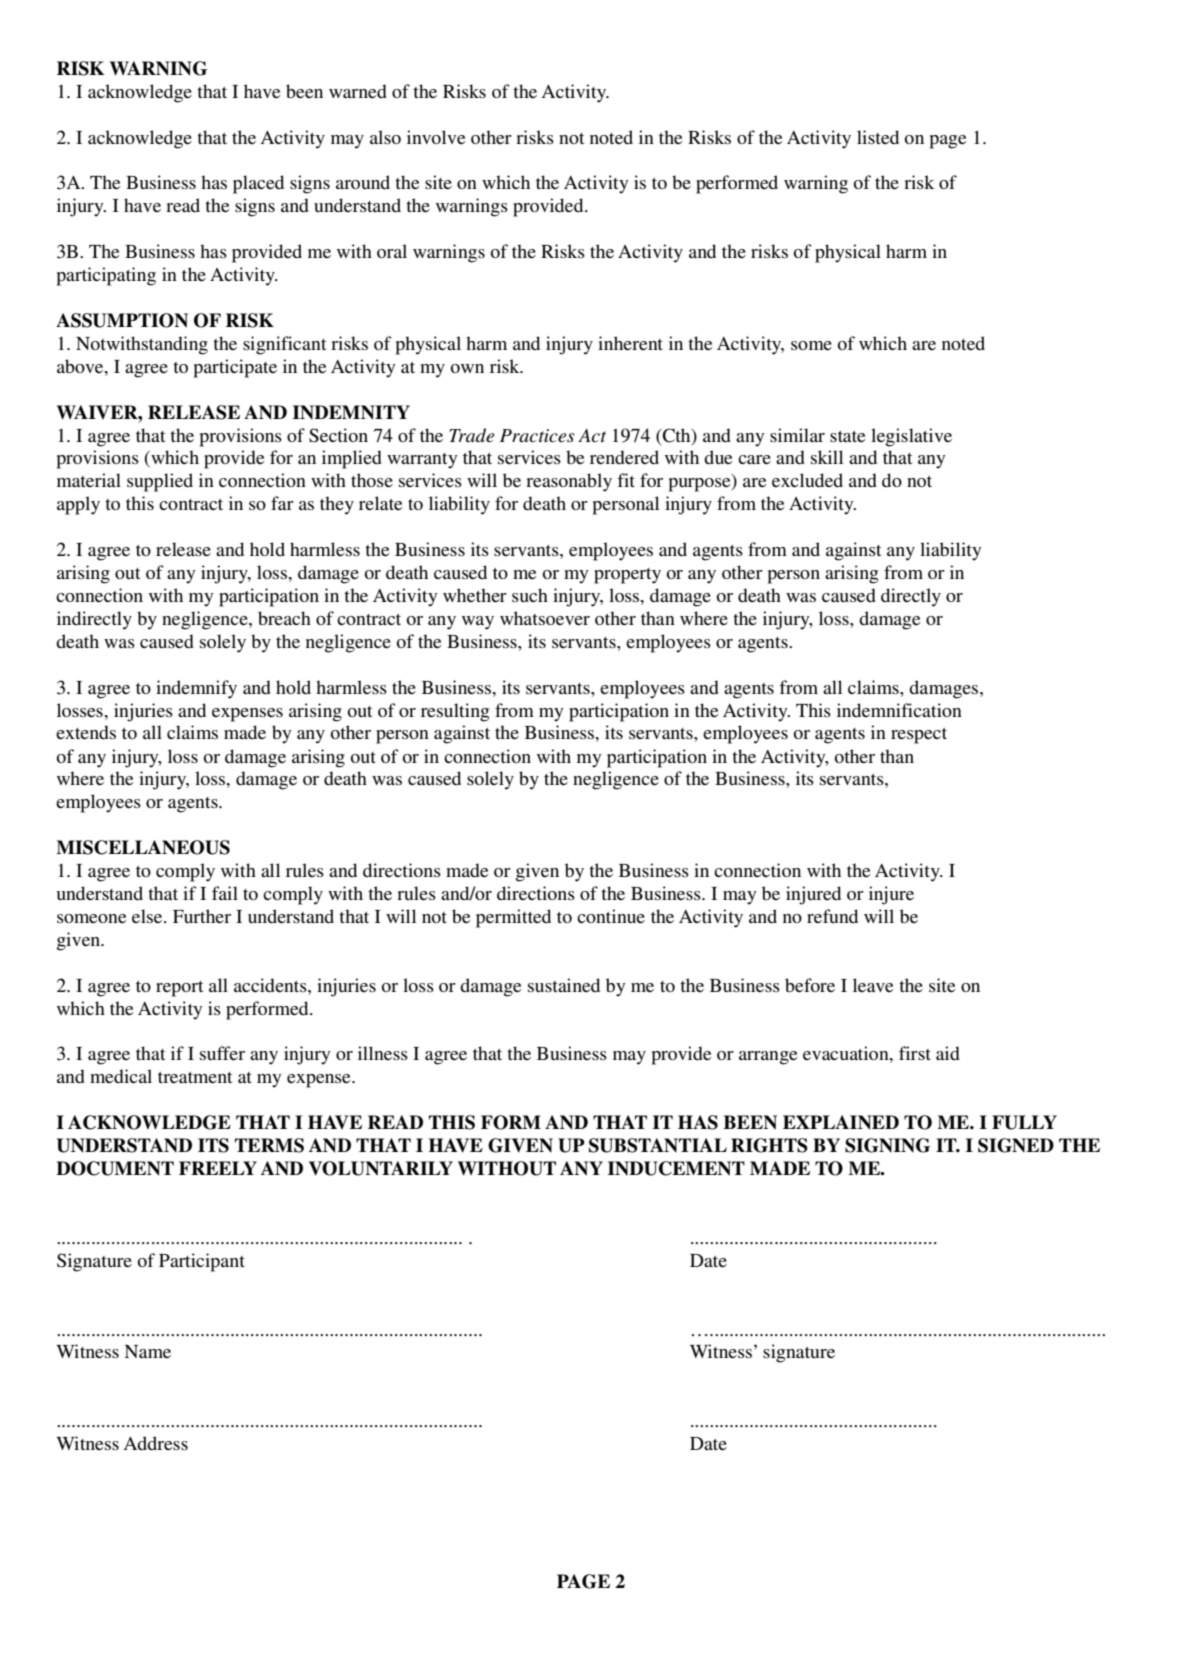 Image resolution: width=1181 pixels, height=1671 pixels. What do you see at coordinates (676, 1168) in the page?
I see `INDUCEMENT` at bounding box center [676, 1168].
